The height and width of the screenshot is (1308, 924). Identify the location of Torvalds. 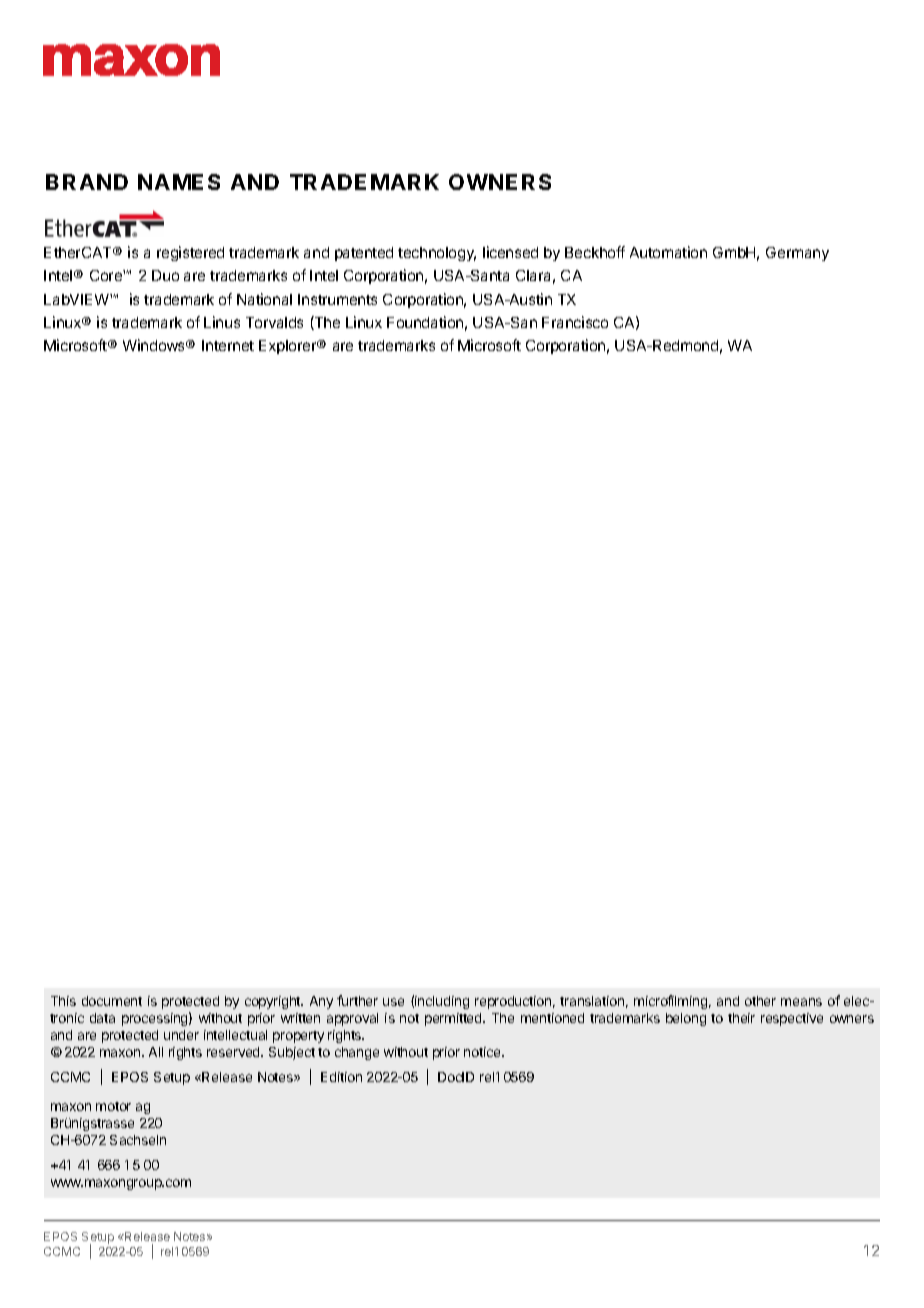
(274, 322).
